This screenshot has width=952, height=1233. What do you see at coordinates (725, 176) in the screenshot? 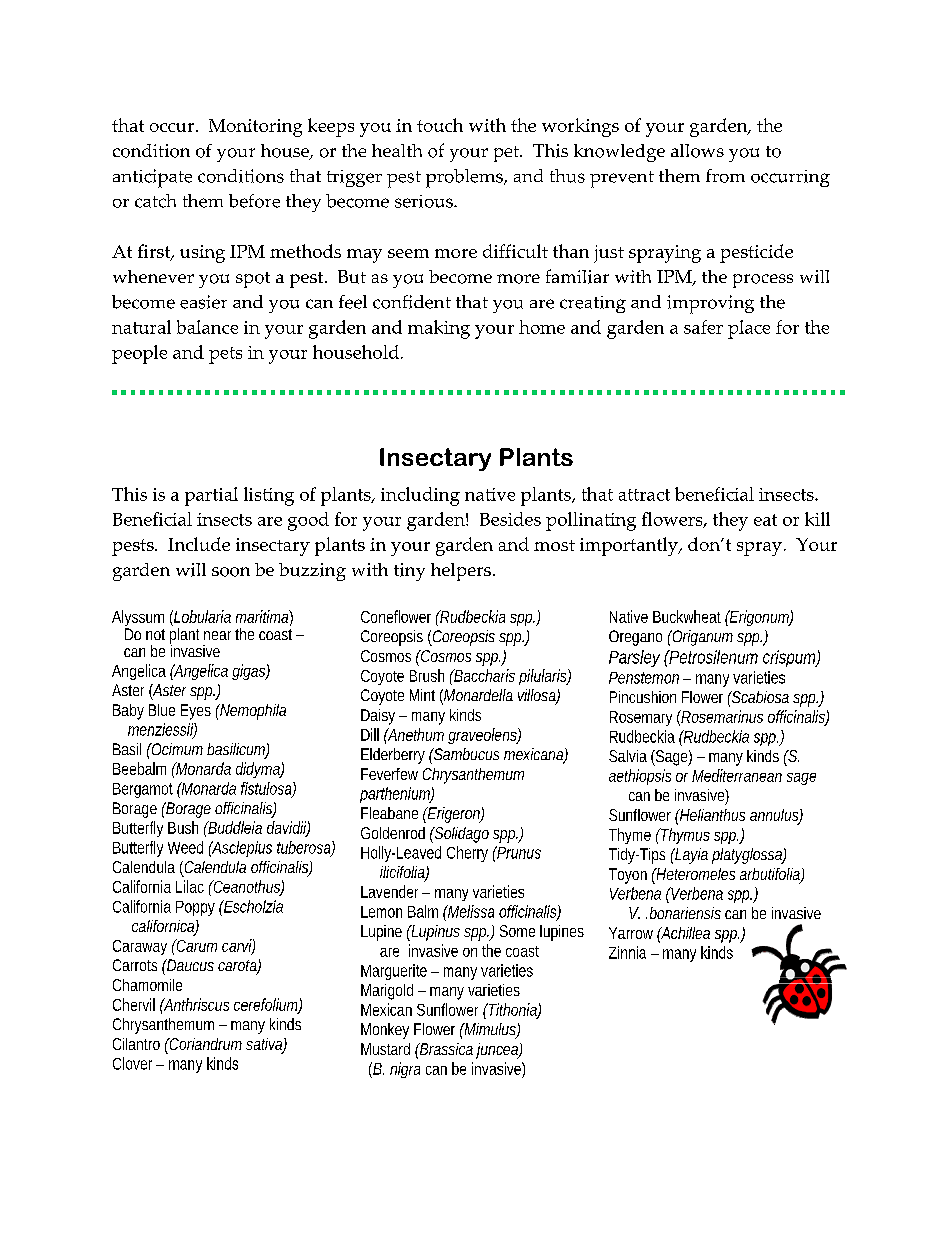
I see `from` at bounding box center [725, 176].
